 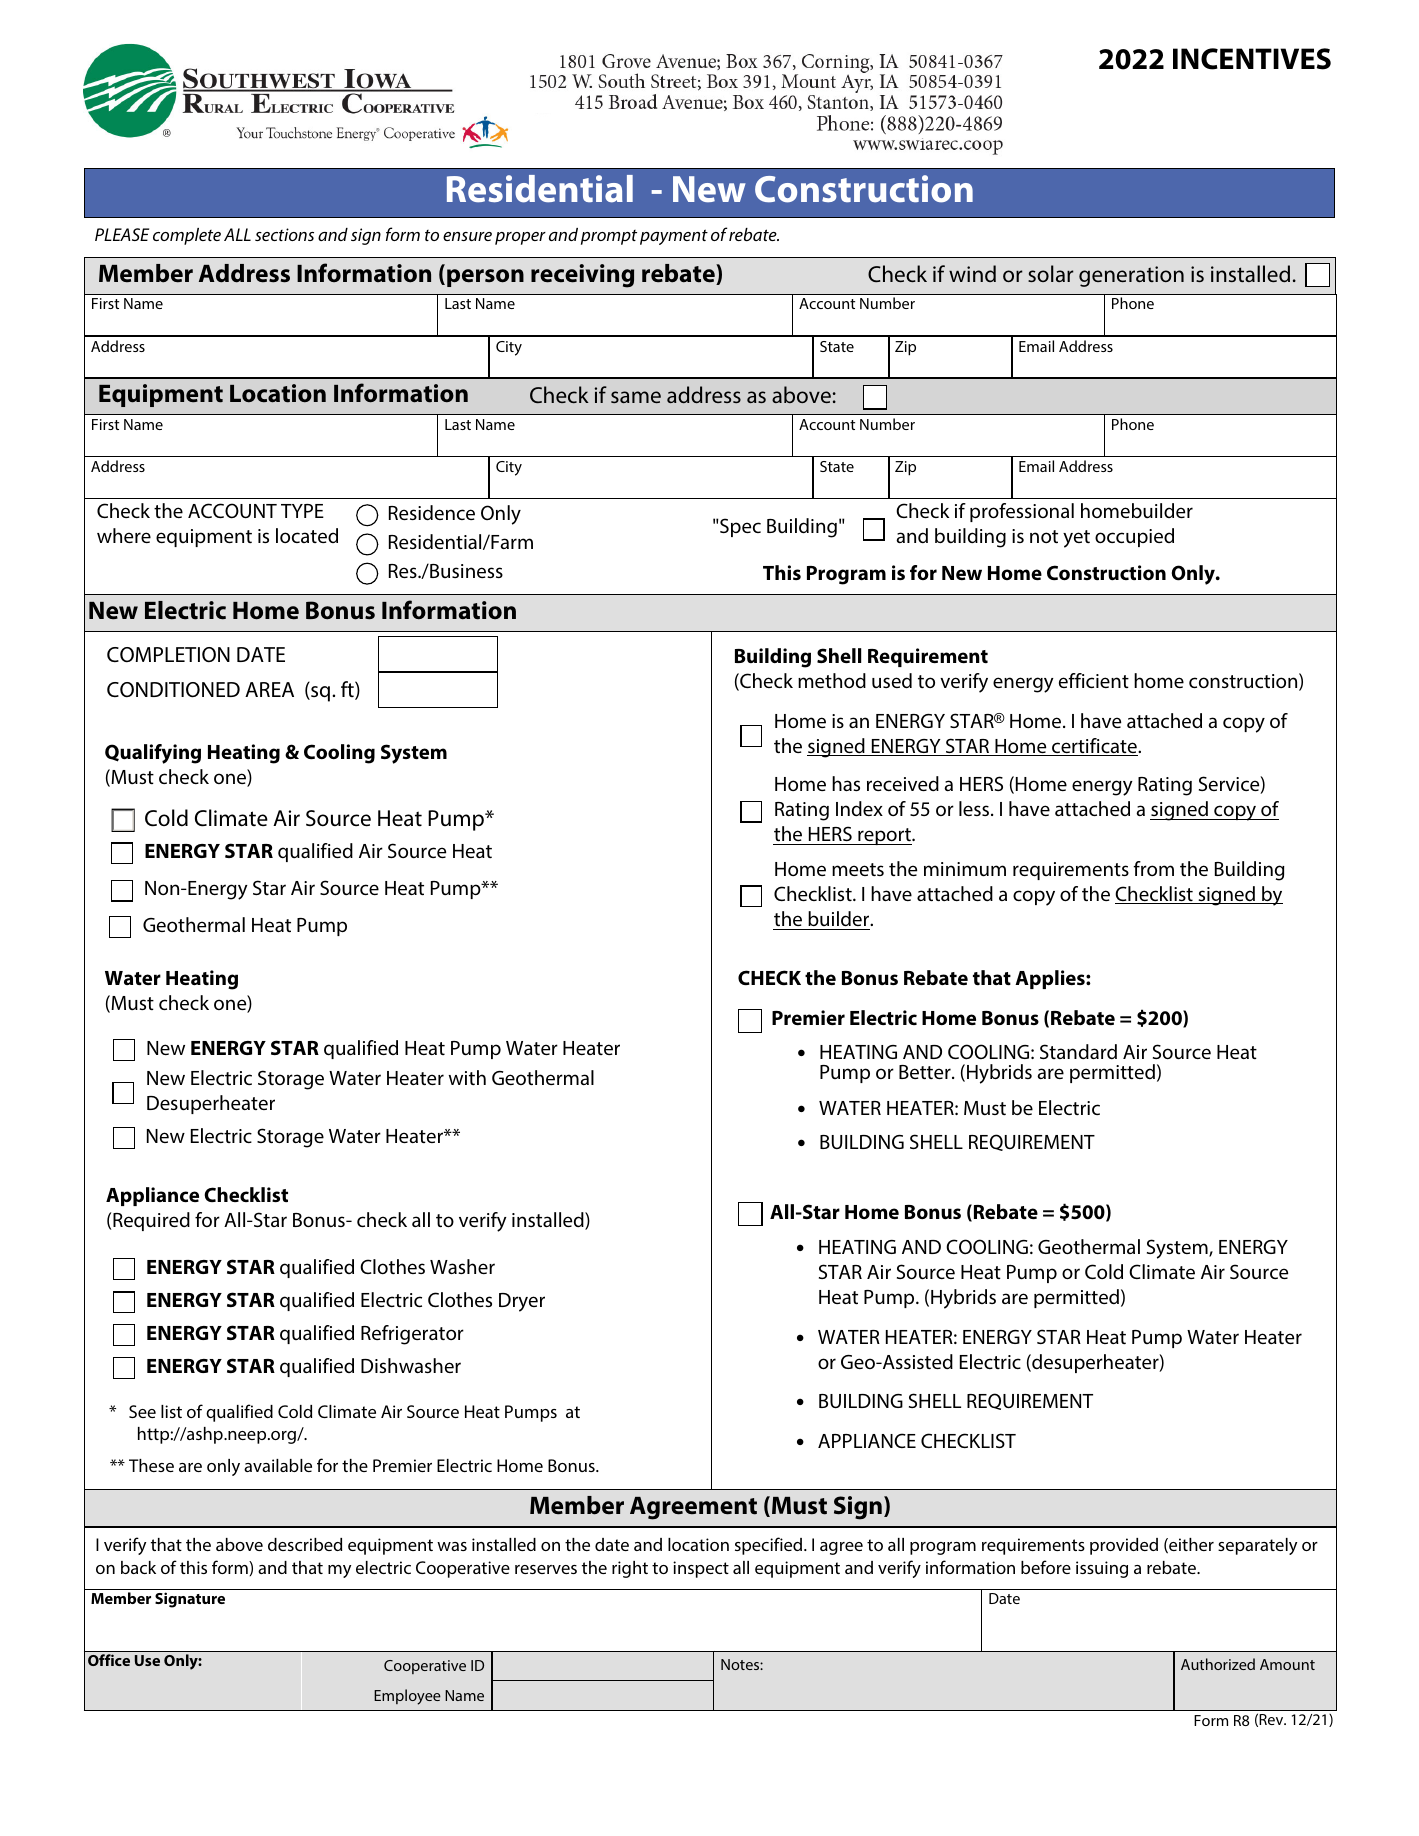 What do you see at coordinates (109, 1660) in the page?
I see `Office` at bounding box center [109, 1660].
